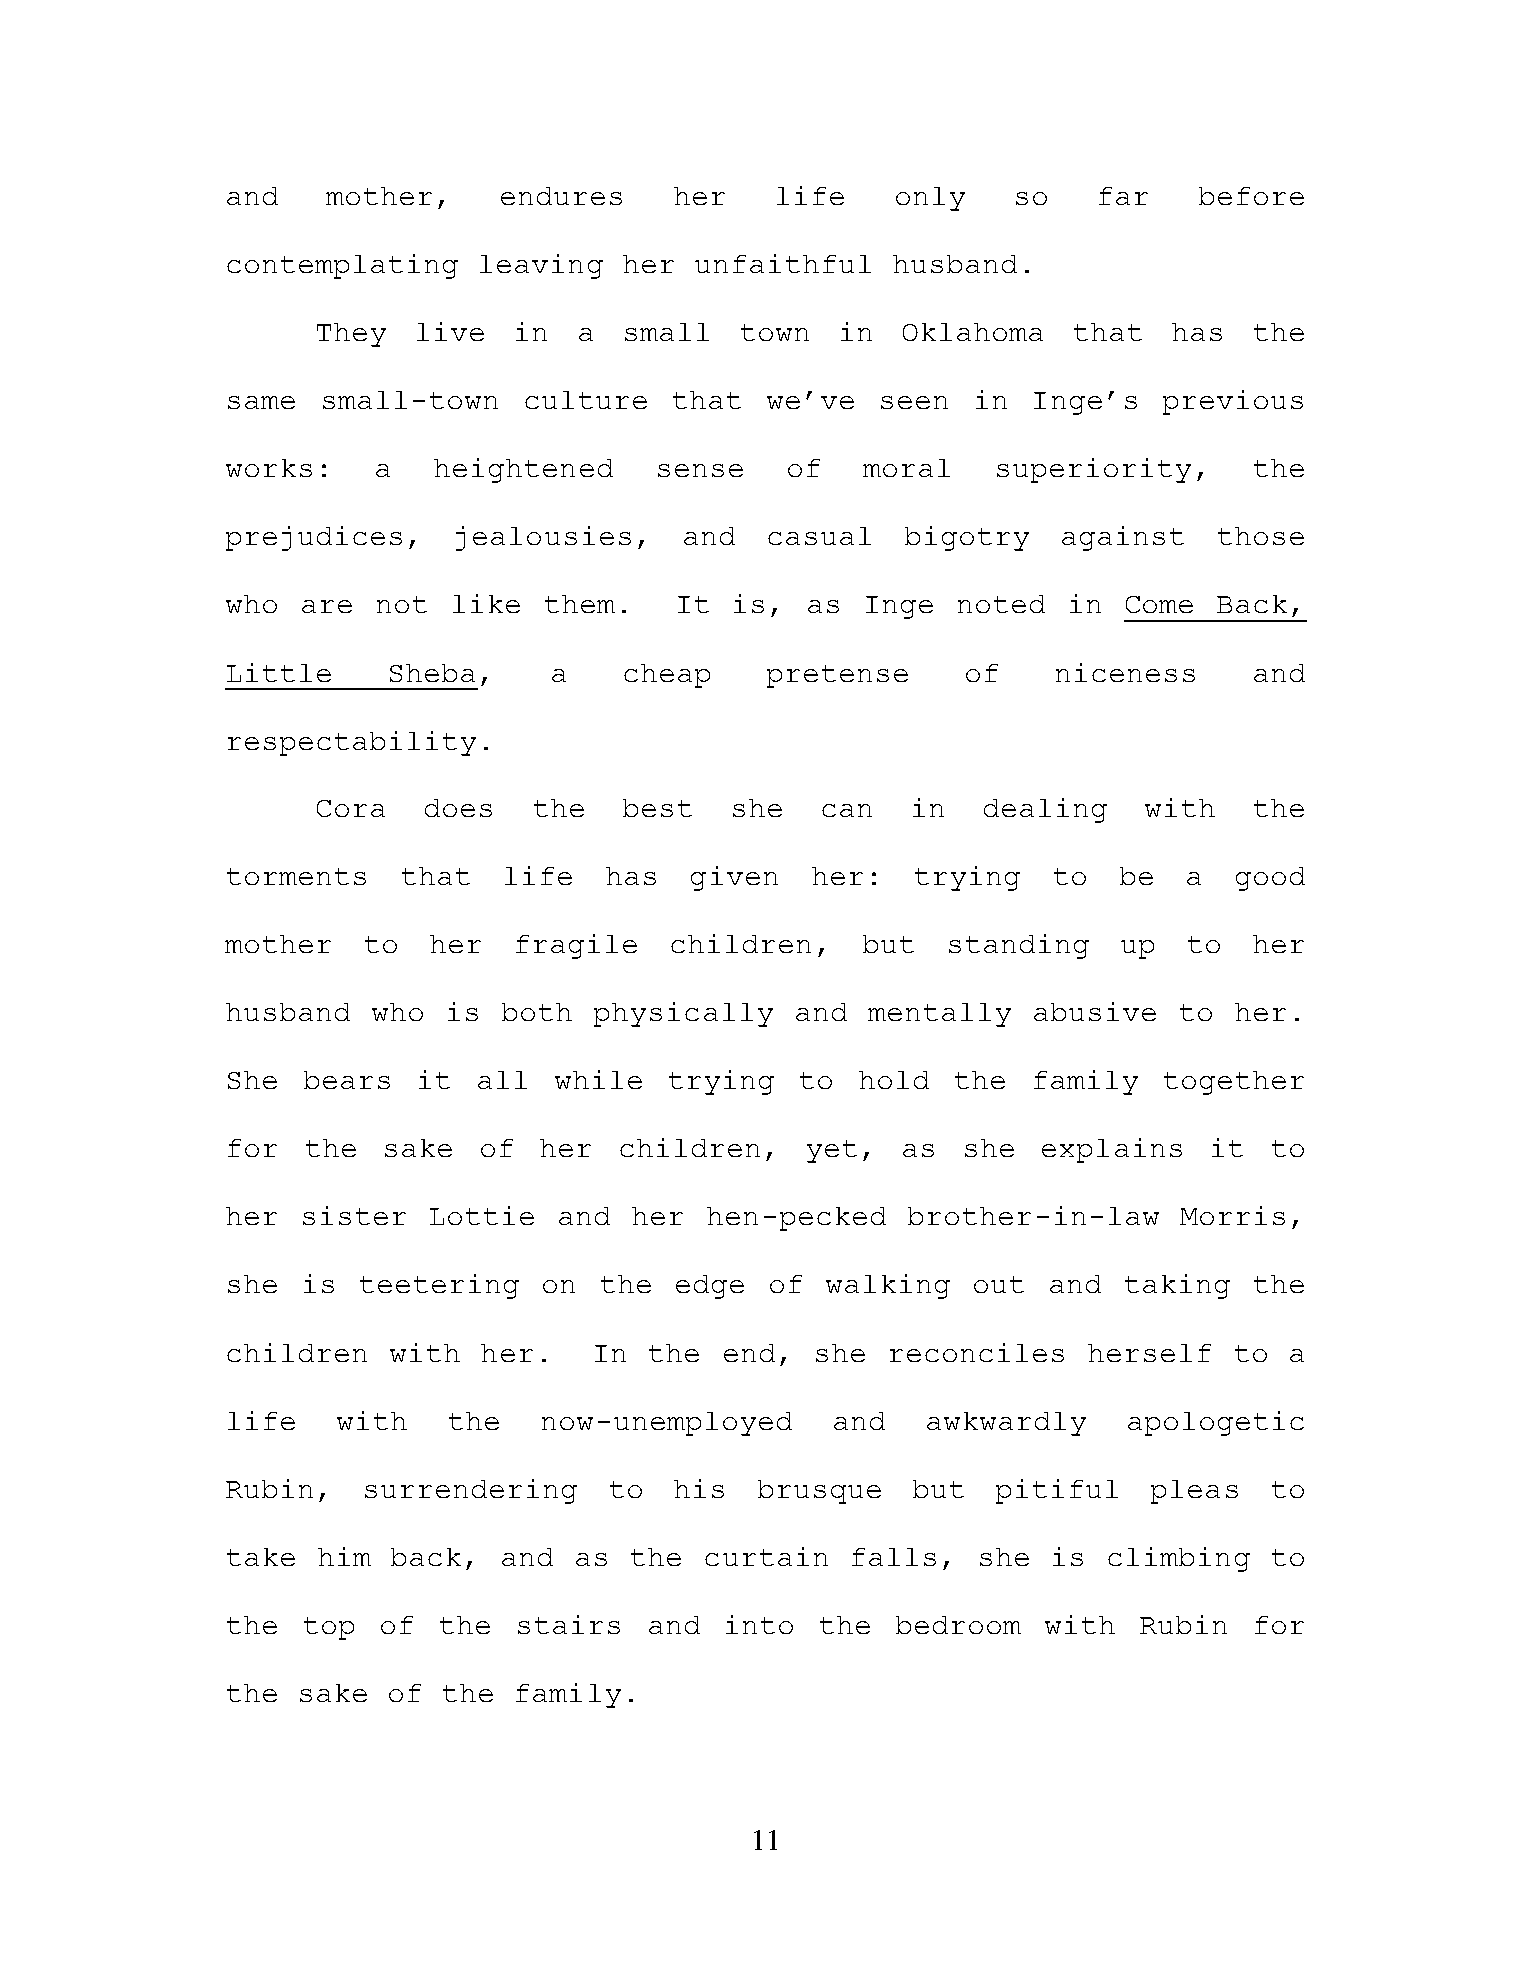  Describe the element at coordinates (342, 266) in the screenshot. I see `contemplating` at that location.
